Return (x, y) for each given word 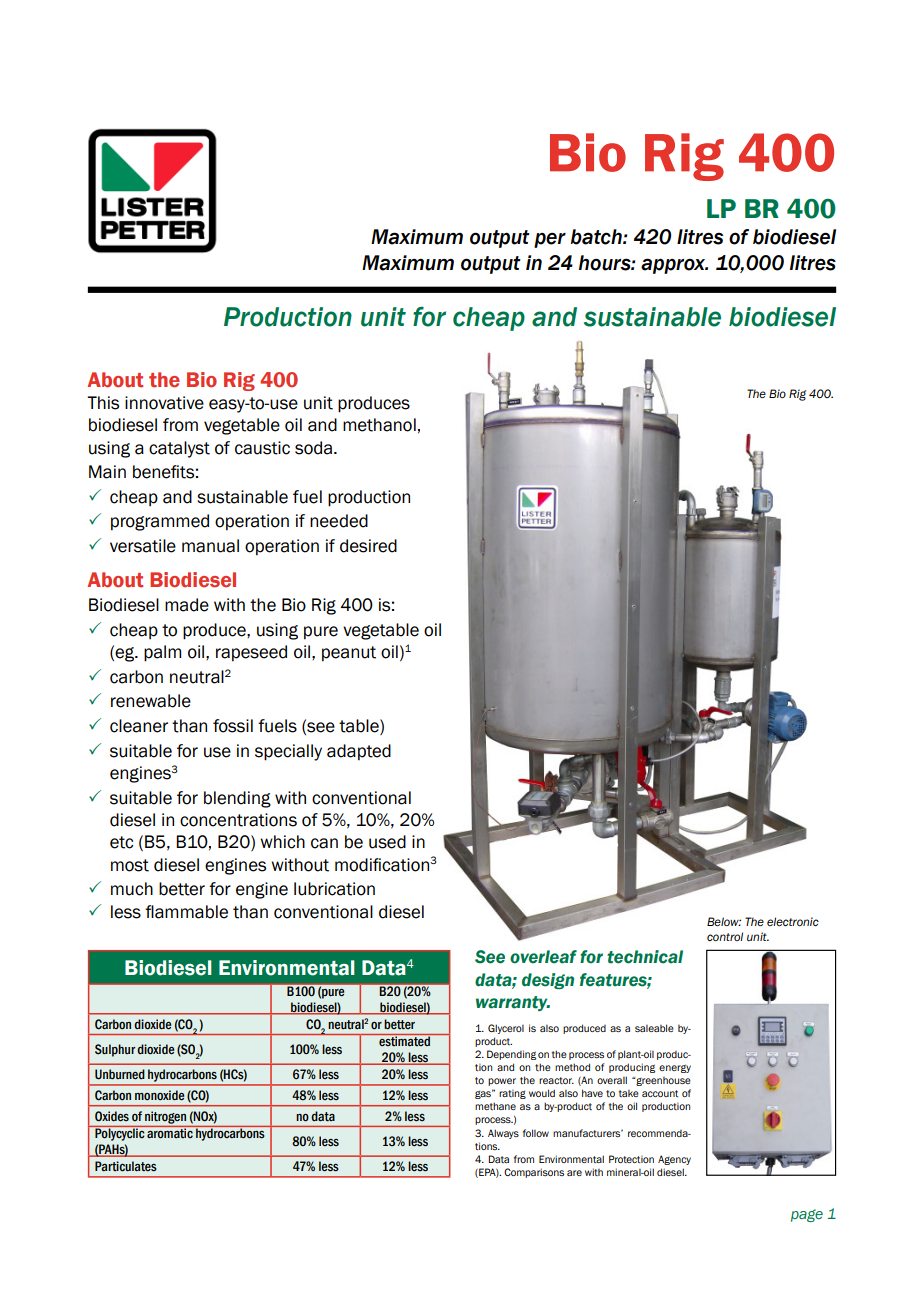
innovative (164, 403)
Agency (674, 1160)
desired (368, 546)
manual (210, 546)
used (387, 842)
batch (597, 237)
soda (315, 448)
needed (339, 521)
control (725, 936)
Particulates (126, 1166)
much (132, 889)
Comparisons (534, 1173)
